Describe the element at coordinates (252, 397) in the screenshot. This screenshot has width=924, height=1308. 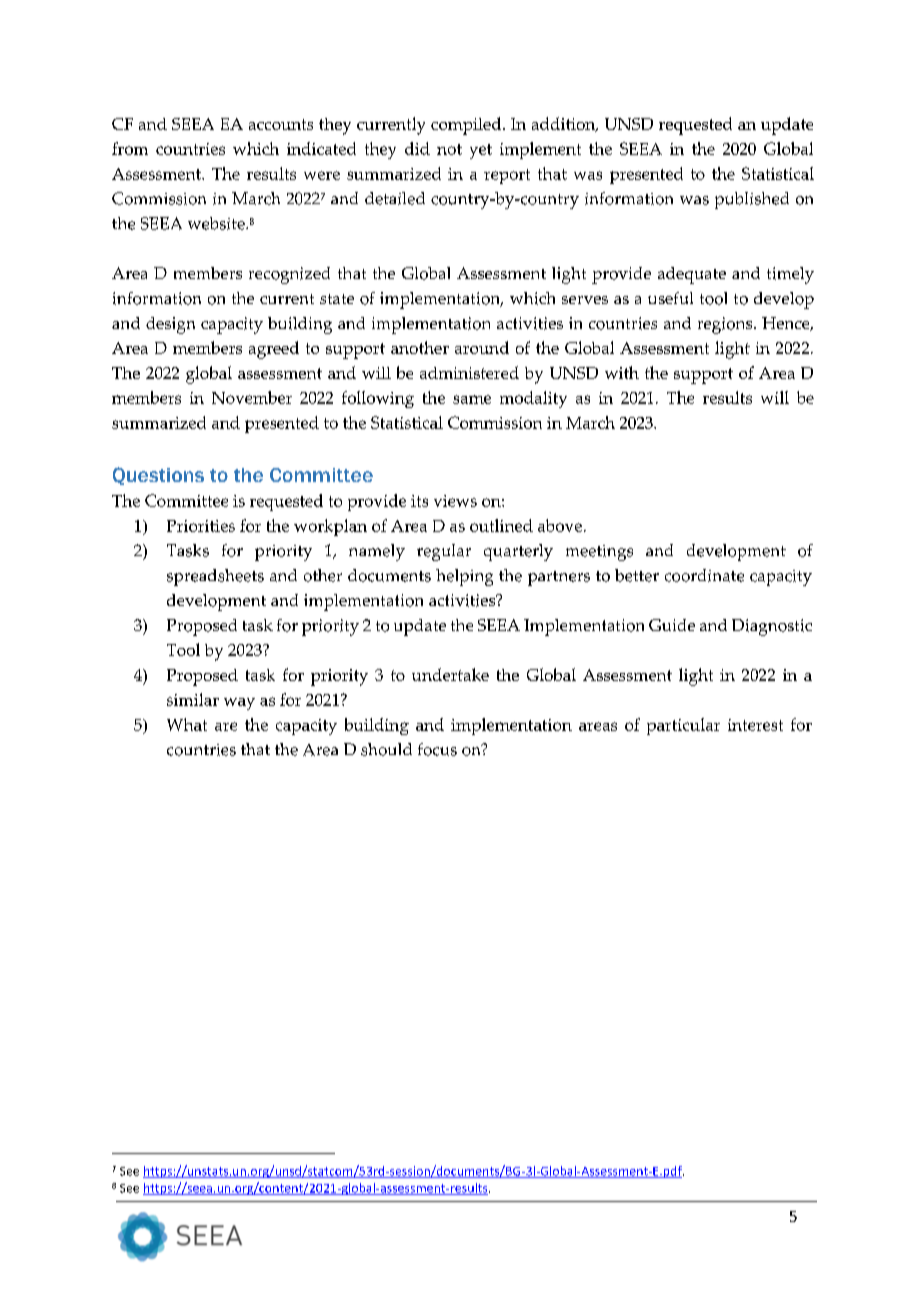
I see `November` at that location.
